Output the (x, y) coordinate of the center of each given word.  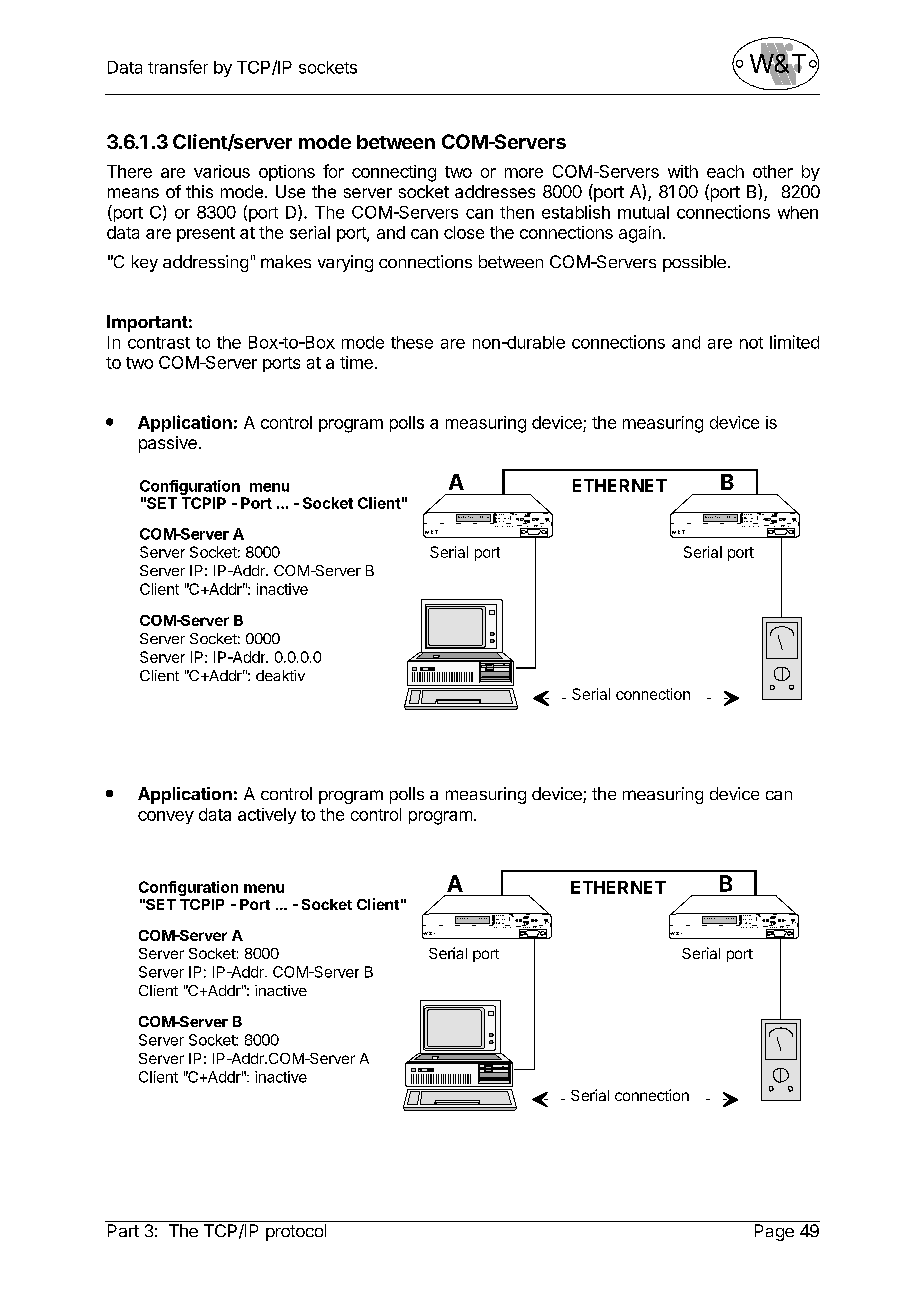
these (412, 342)
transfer (178, 67)
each (725, 171)
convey (166, 817)
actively (267, 816)
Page (774, 1232)
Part (123, 1230)
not (751, 343)
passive (168, 444)
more (524, 173)
